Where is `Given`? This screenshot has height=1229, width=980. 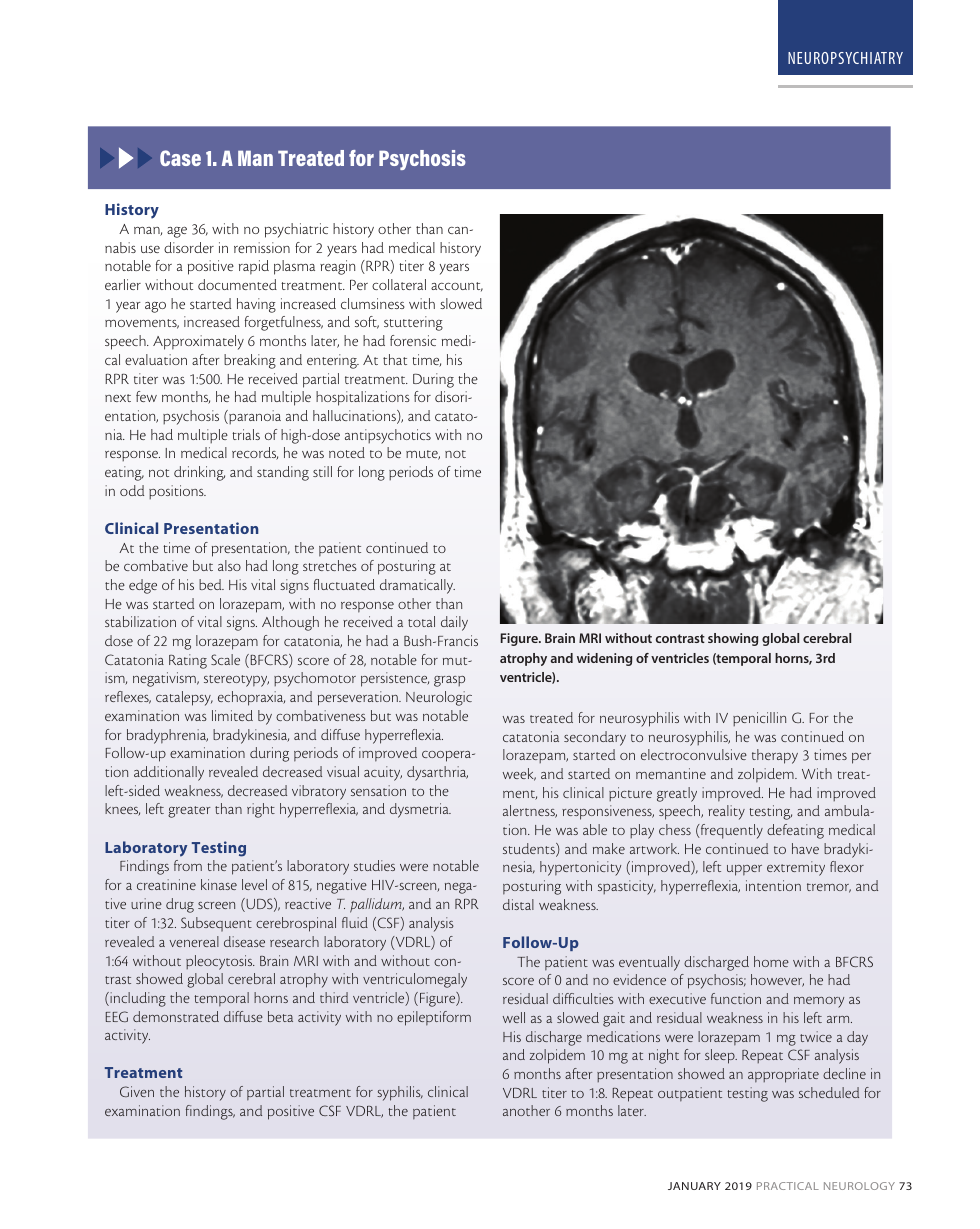 Given is located at coordinates (137, 1091).
